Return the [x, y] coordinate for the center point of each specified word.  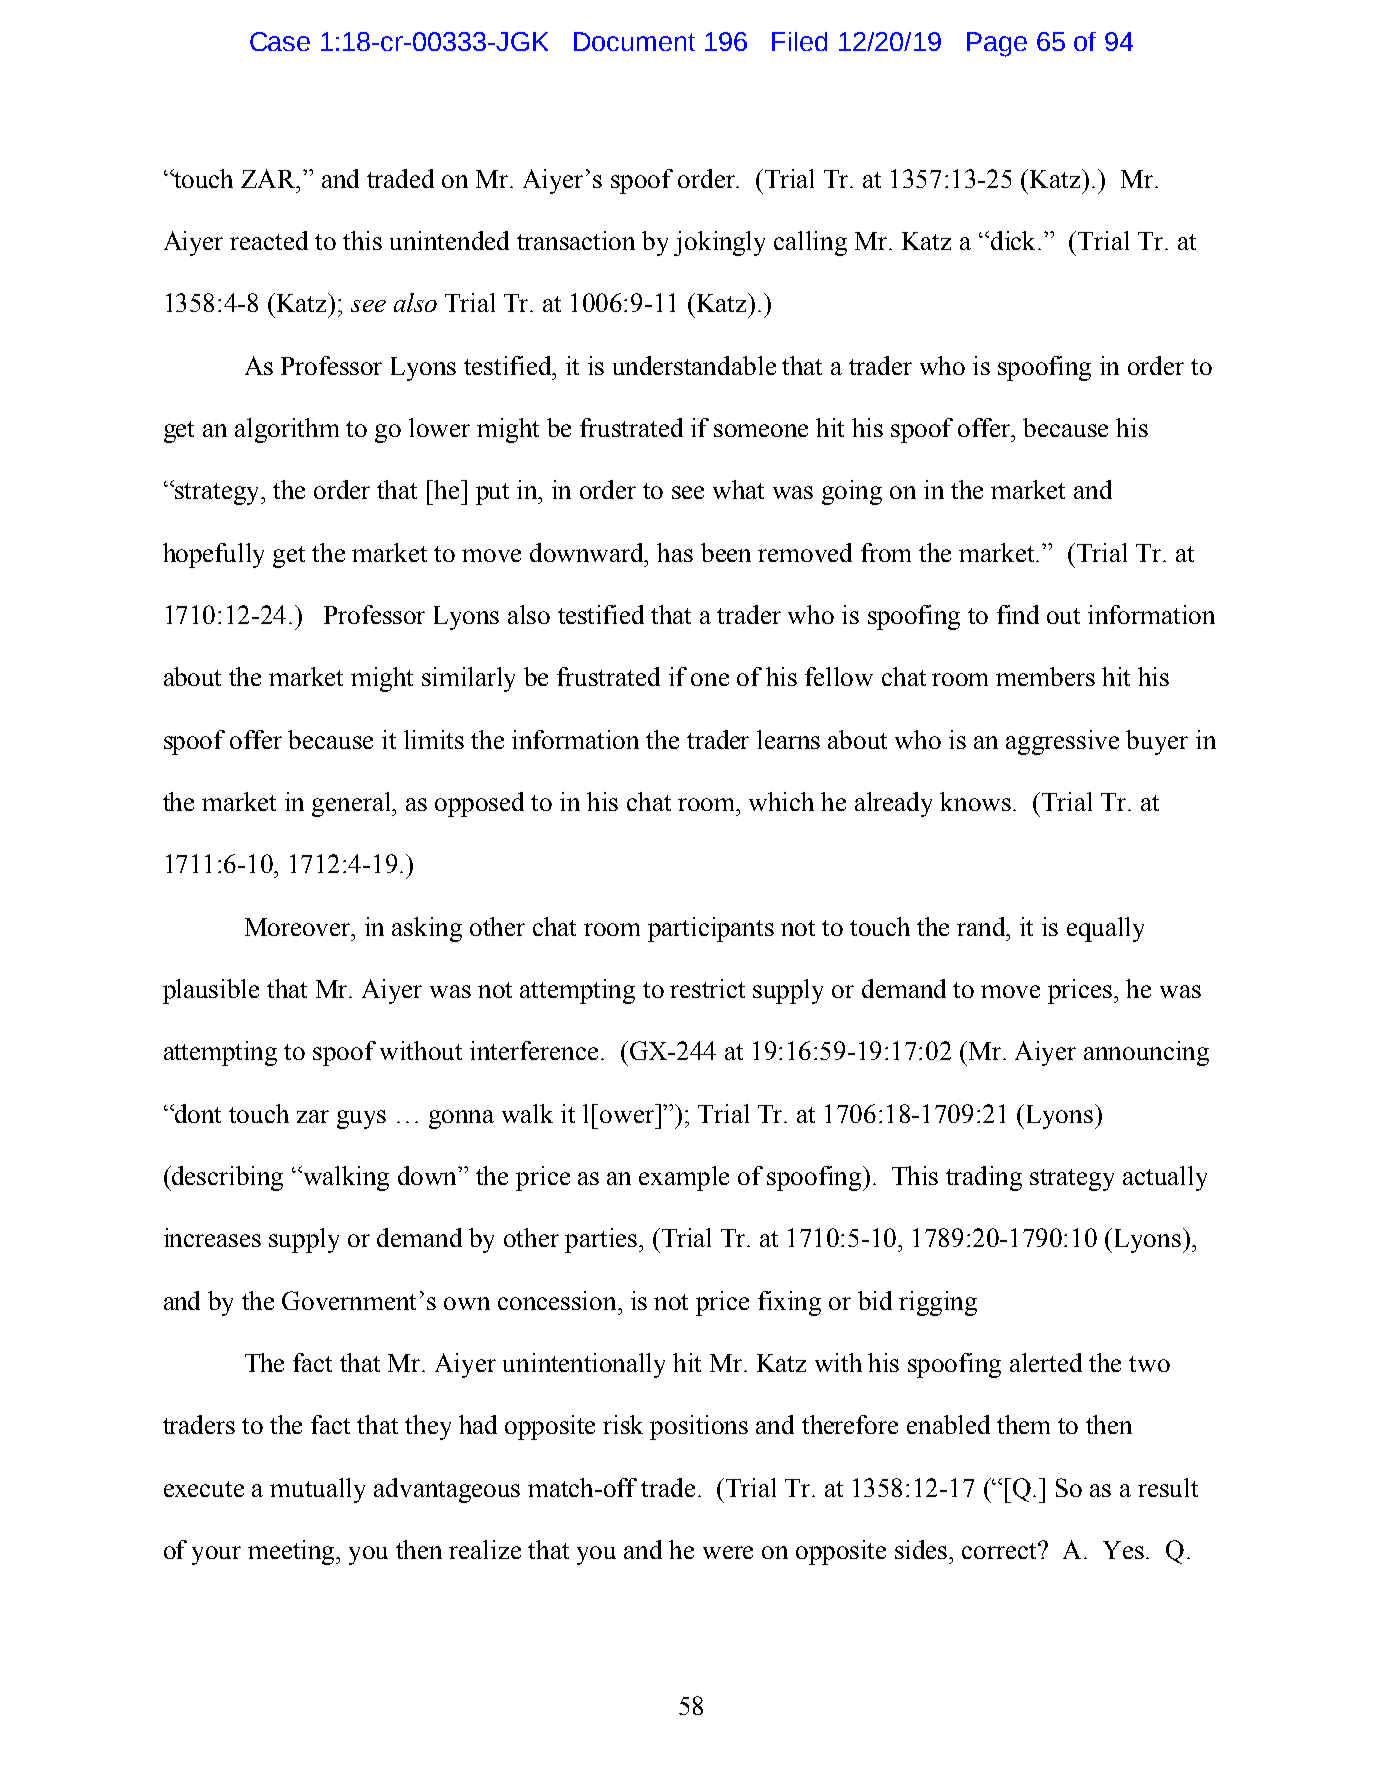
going [852, 492]
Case [280, 41]
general [353, 804]
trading [984, 1178]
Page [997, 44]
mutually [317, 1490]
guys [361, 1119]
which [781, 801]
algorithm [287, 430]
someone [761, 430]
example [684, 1178]
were [728, 1552]
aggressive [1062, 742]
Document [634, 41]
